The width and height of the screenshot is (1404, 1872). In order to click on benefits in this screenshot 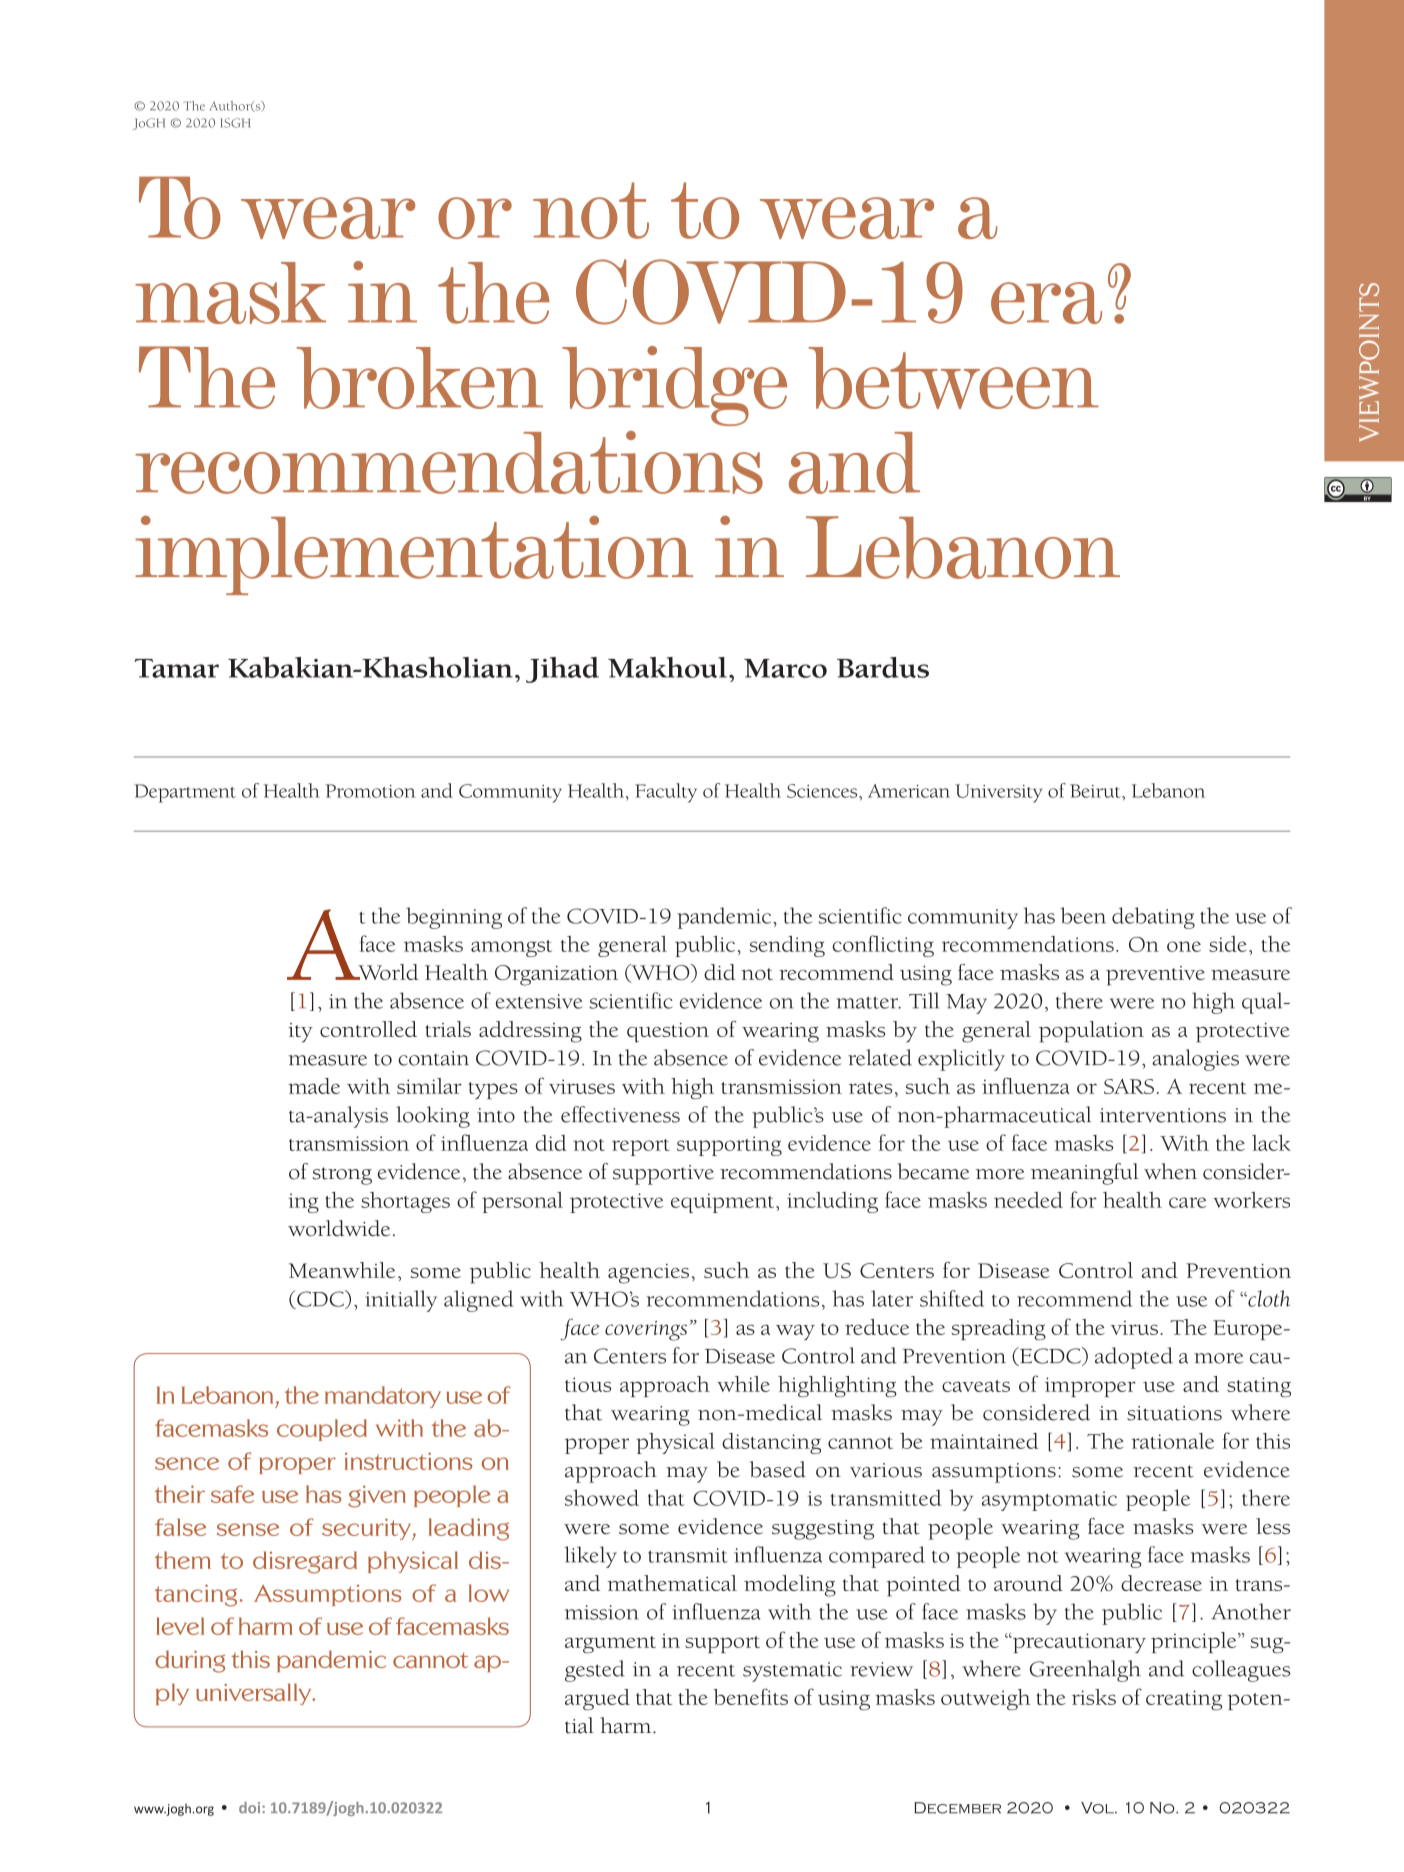, I will do `click(750, 1696)`.
